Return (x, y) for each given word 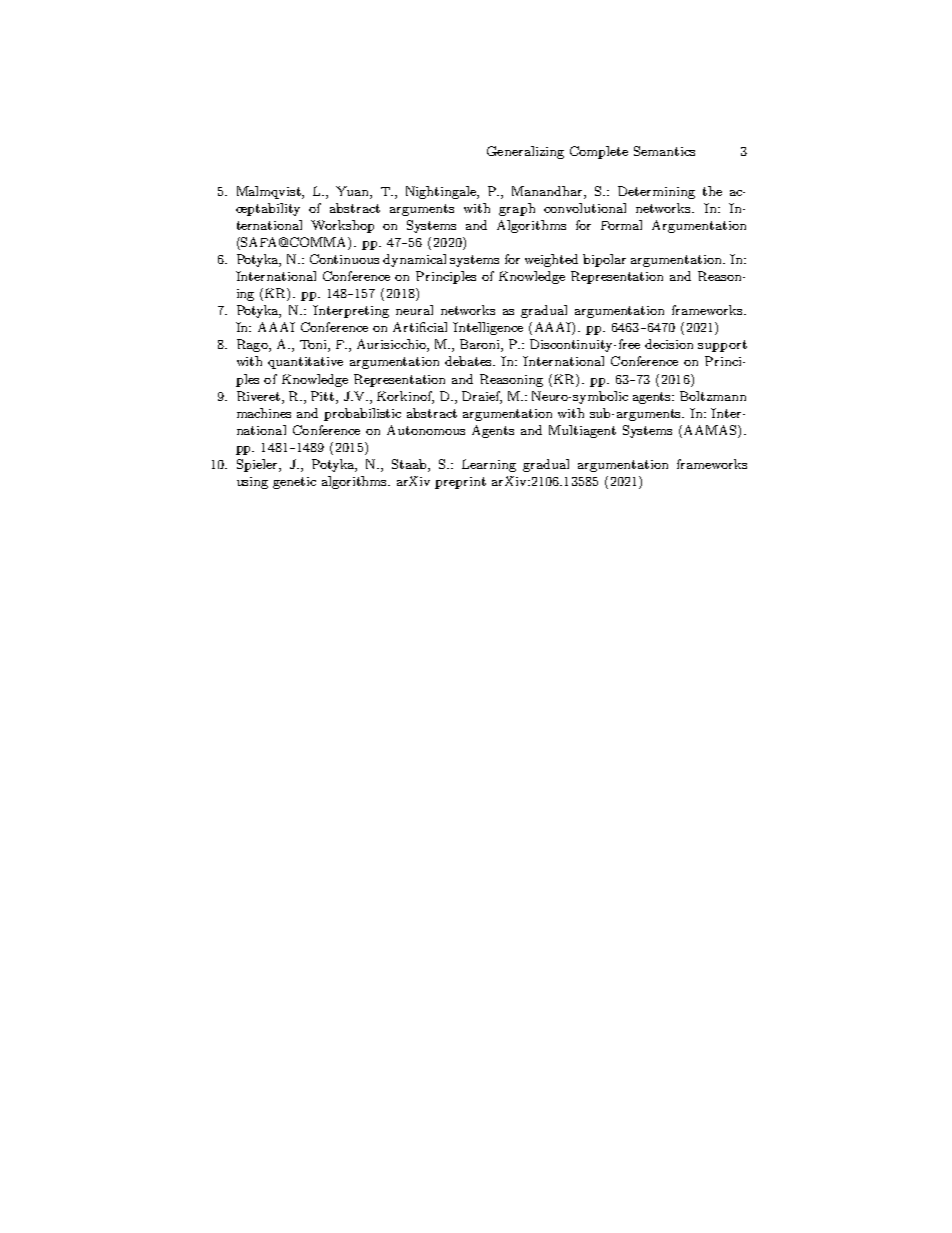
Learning (489, 465)
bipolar (604, 260)
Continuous (344, 259)
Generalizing (525, 152)
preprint (460, 483)
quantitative (305, 363)
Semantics (664, 151)
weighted (551, 260)
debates (470, 361)
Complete (599, 152)
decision (669, 344)
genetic (294, 483)
